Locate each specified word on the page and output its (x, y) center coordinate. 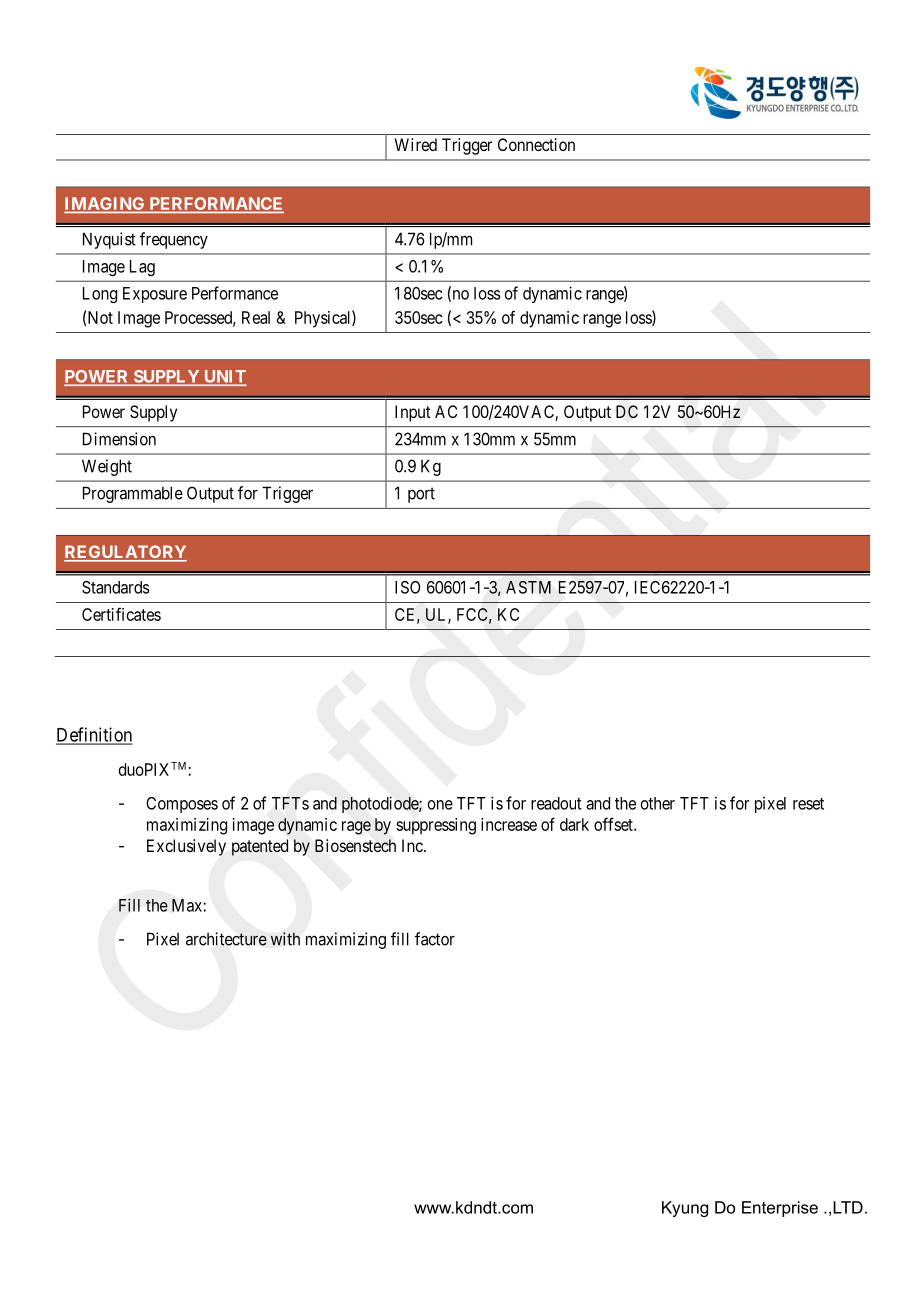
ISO (408, 587)
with (285, 939)
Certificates (121, 614)
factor (435, 939)
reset (808, 804)
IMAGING (105, 205)
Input (413, 413)
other (658, 803)
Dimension (119, 439)
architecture (226, 939)
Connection (536, 144)
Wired (416, 144)
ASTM (528, 587)
